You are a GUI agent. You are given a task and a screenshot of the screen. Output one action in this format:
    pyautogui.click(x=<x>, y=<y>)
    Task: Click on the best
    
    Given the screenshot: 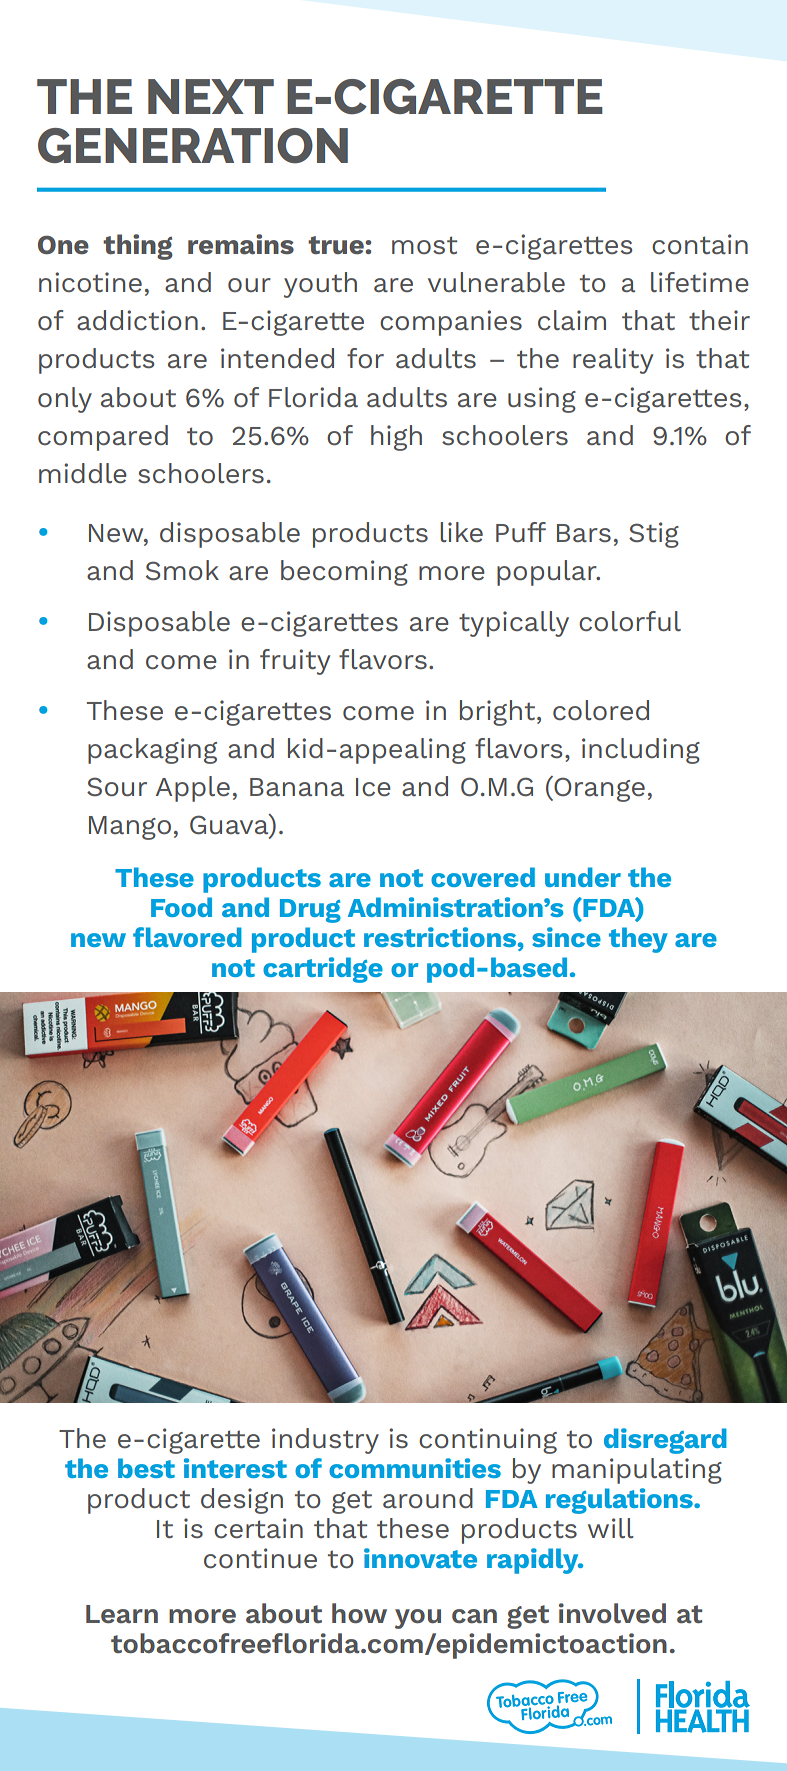 What is the action you would take?
    pyautogui.click(x=146, y=1468)
